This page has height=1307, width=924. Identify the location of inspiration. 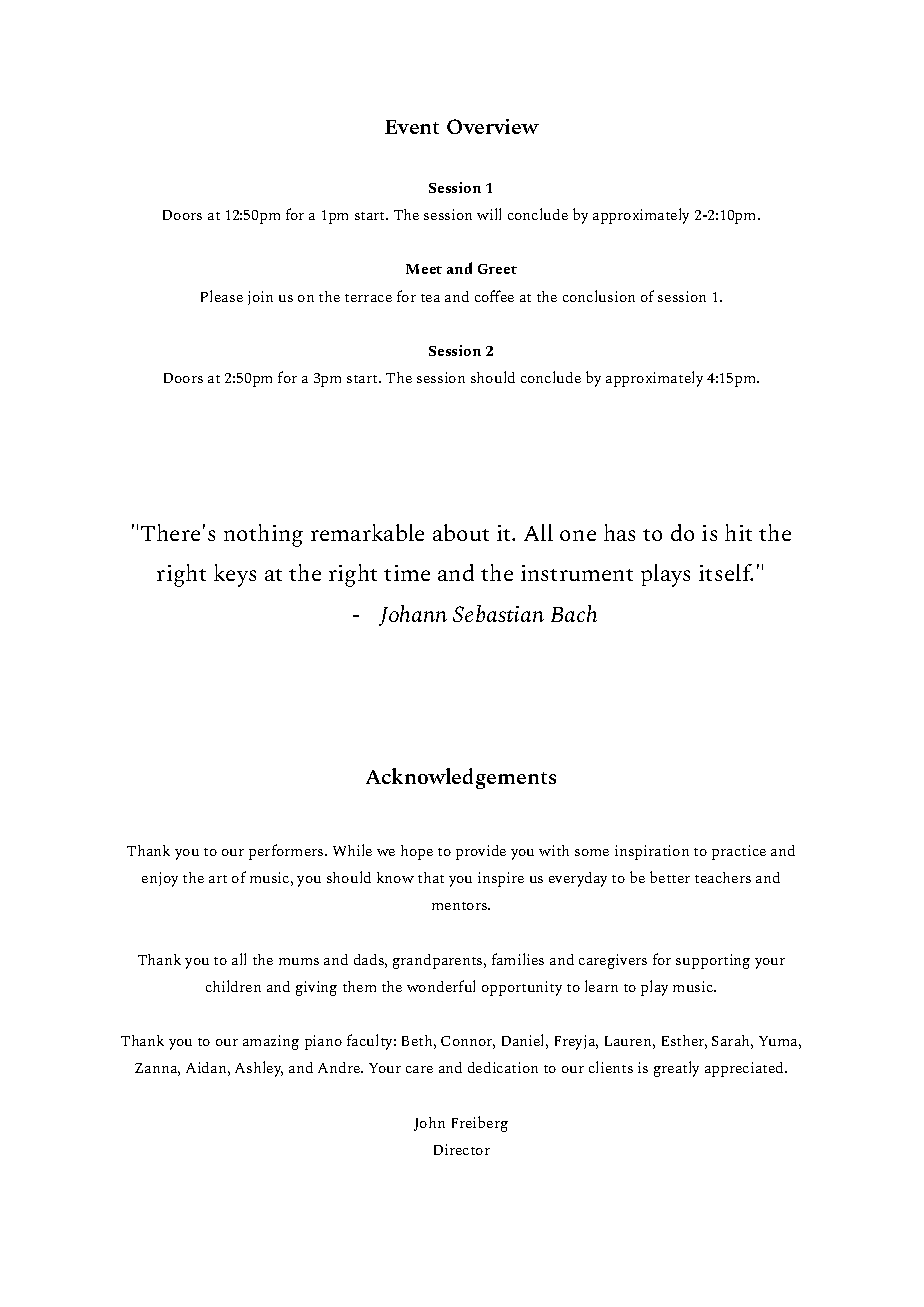
(652, 852).
